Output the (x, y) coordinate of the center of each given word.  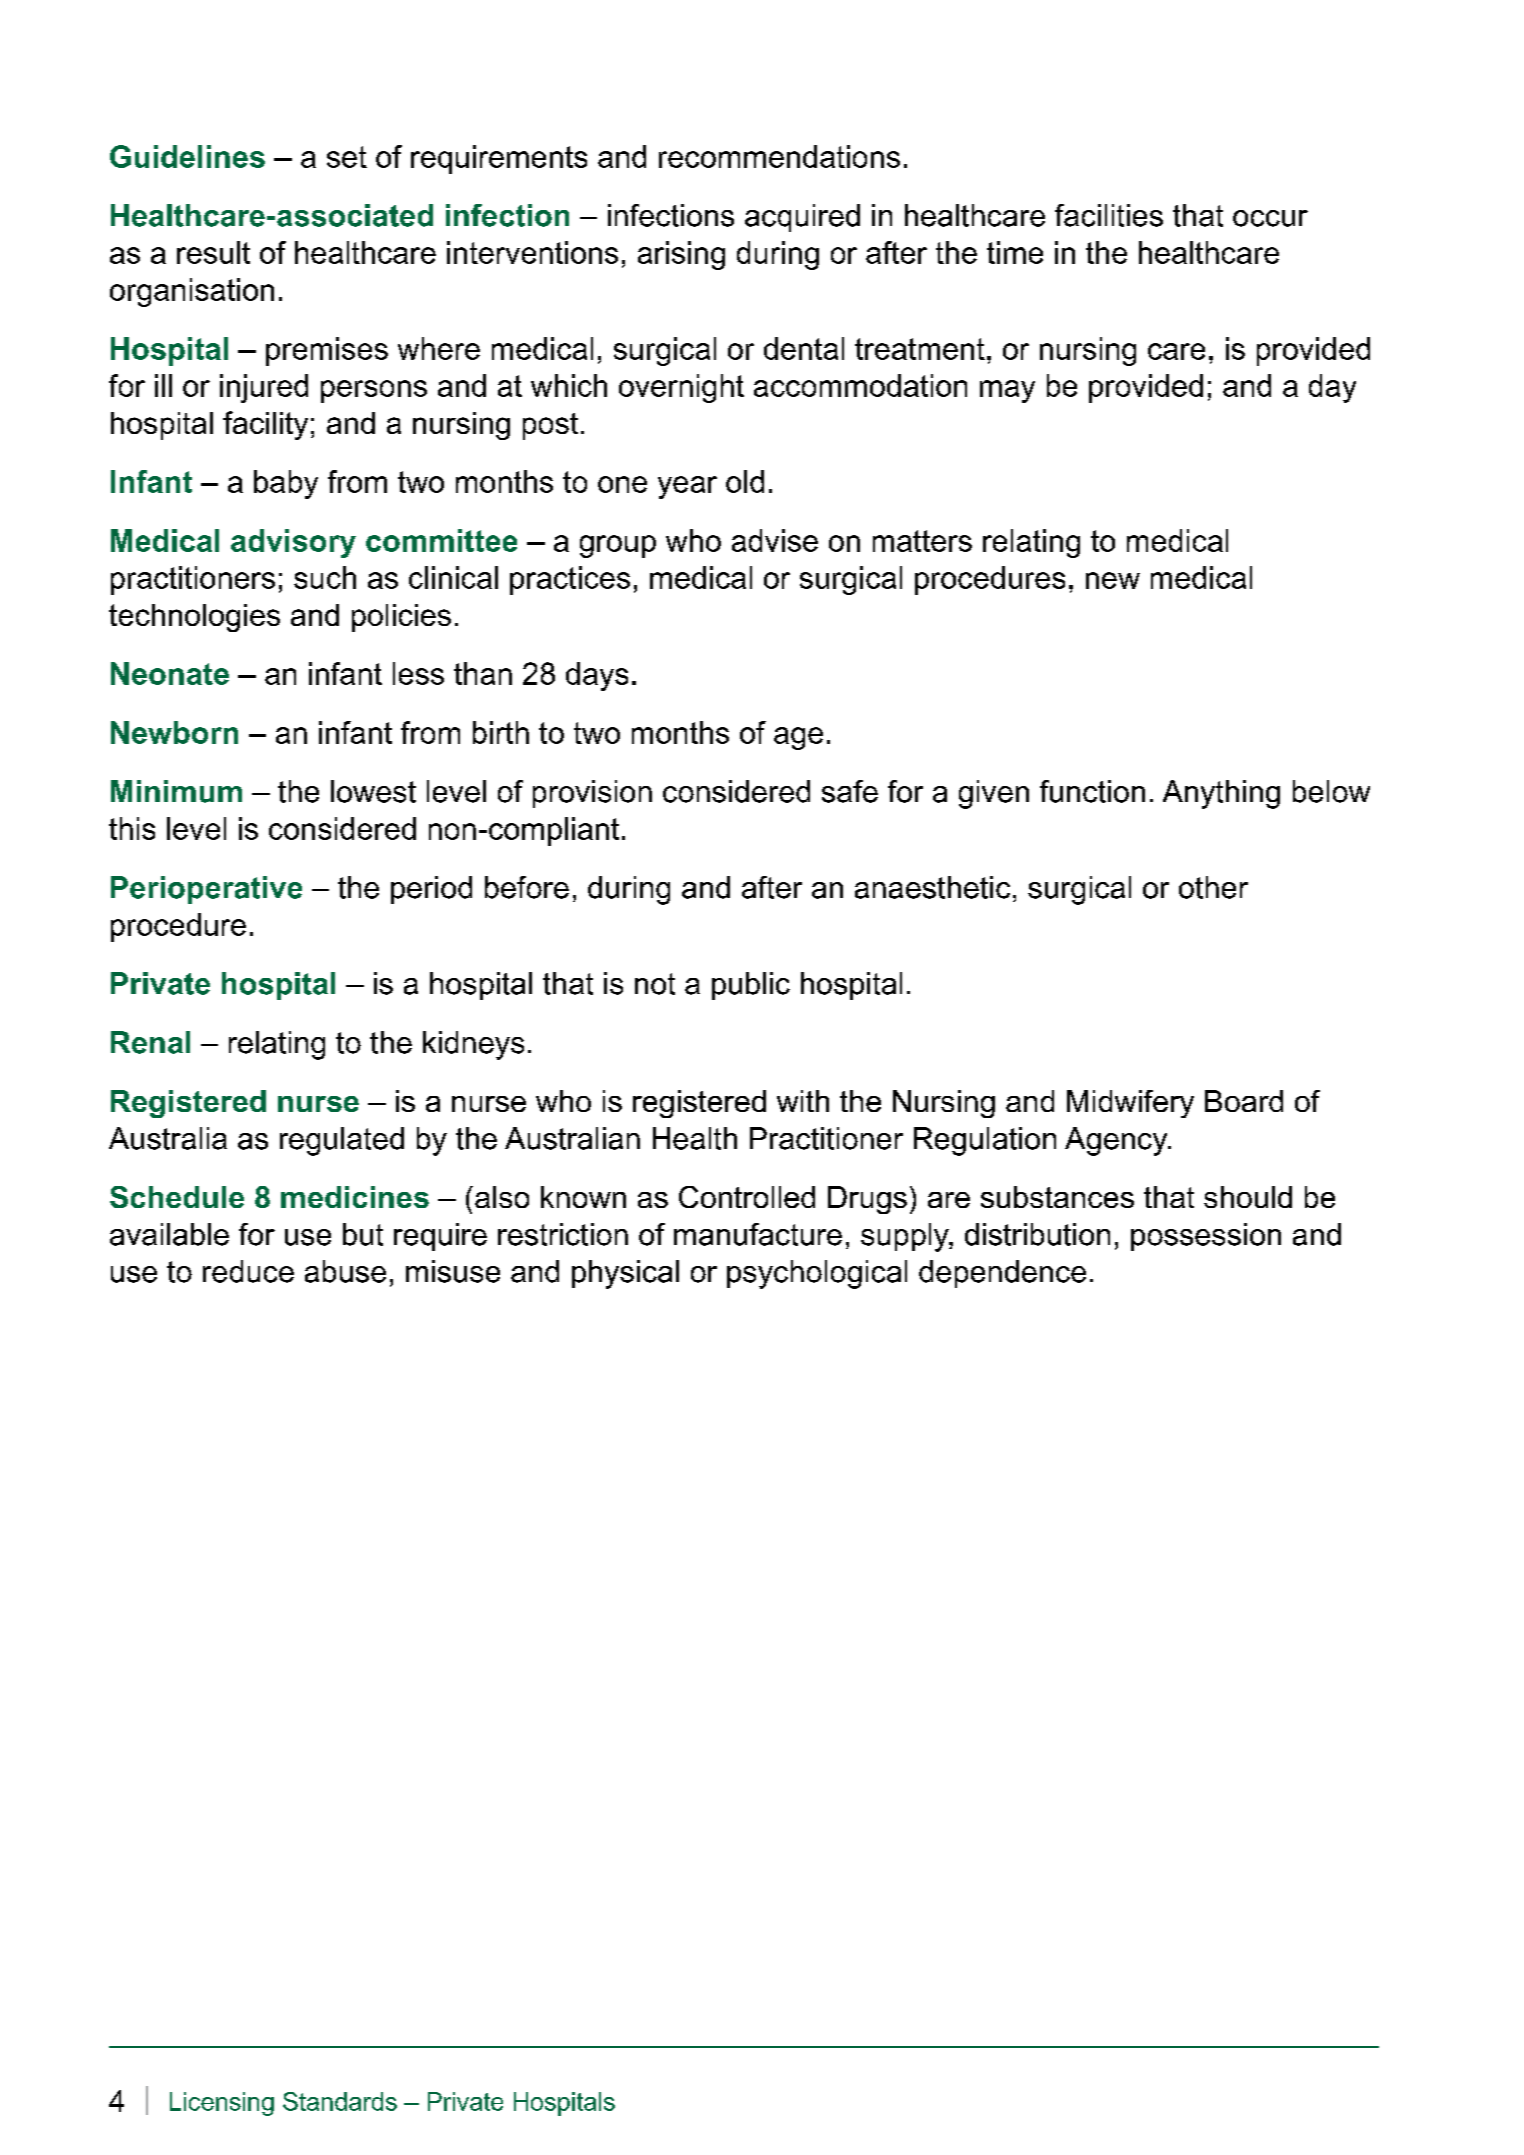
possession (1206, 1237)
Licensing (222, 2104)
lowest (373, 791)
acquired (802, 218)
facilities (1109, 215)
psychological (817, 1274)
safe (850, 791)
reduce (248, 1271)
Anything (1221, 794)
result (213, 252)
